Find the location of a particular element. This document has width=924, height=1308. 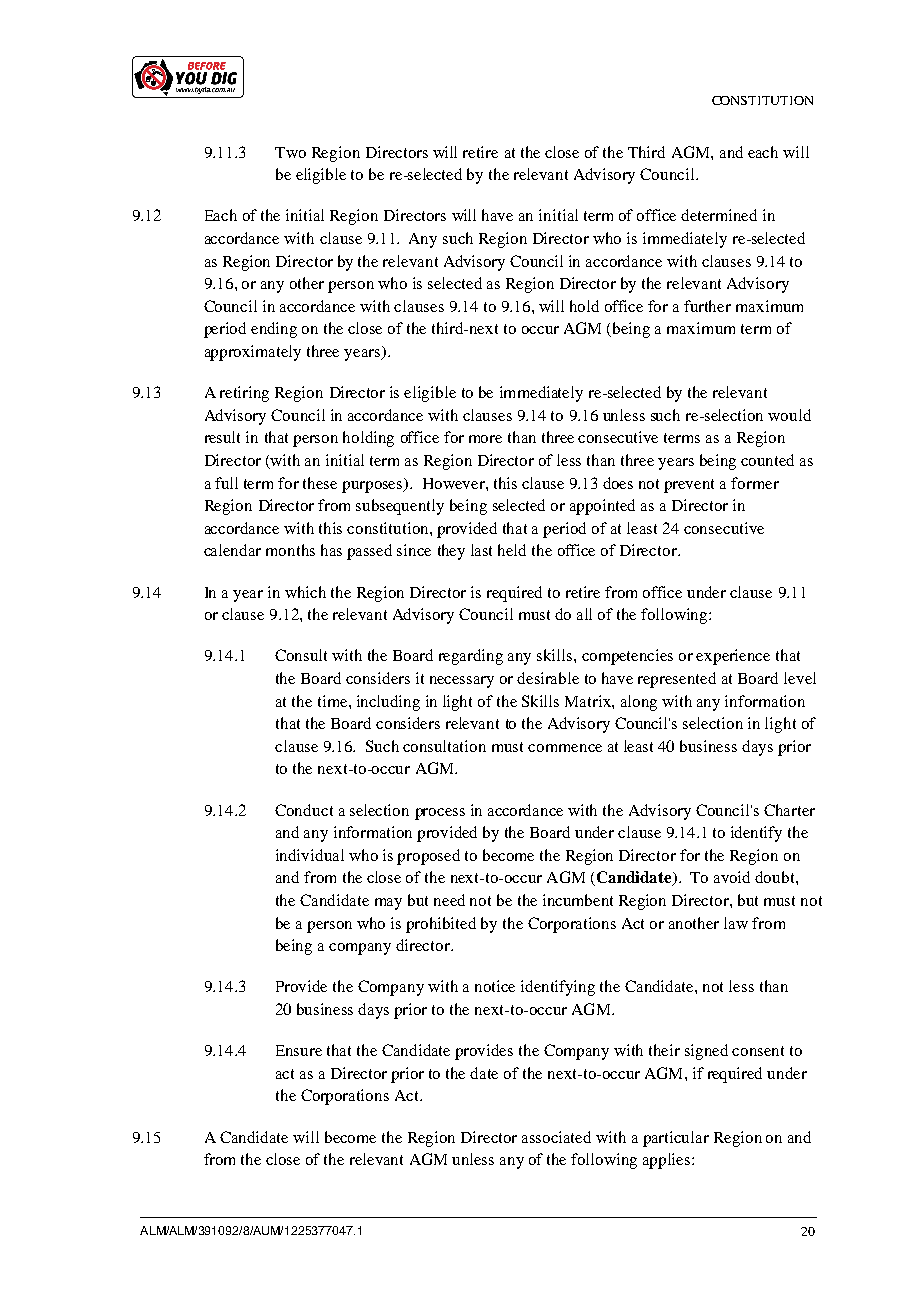

time is located at coordinates (334, 701).
